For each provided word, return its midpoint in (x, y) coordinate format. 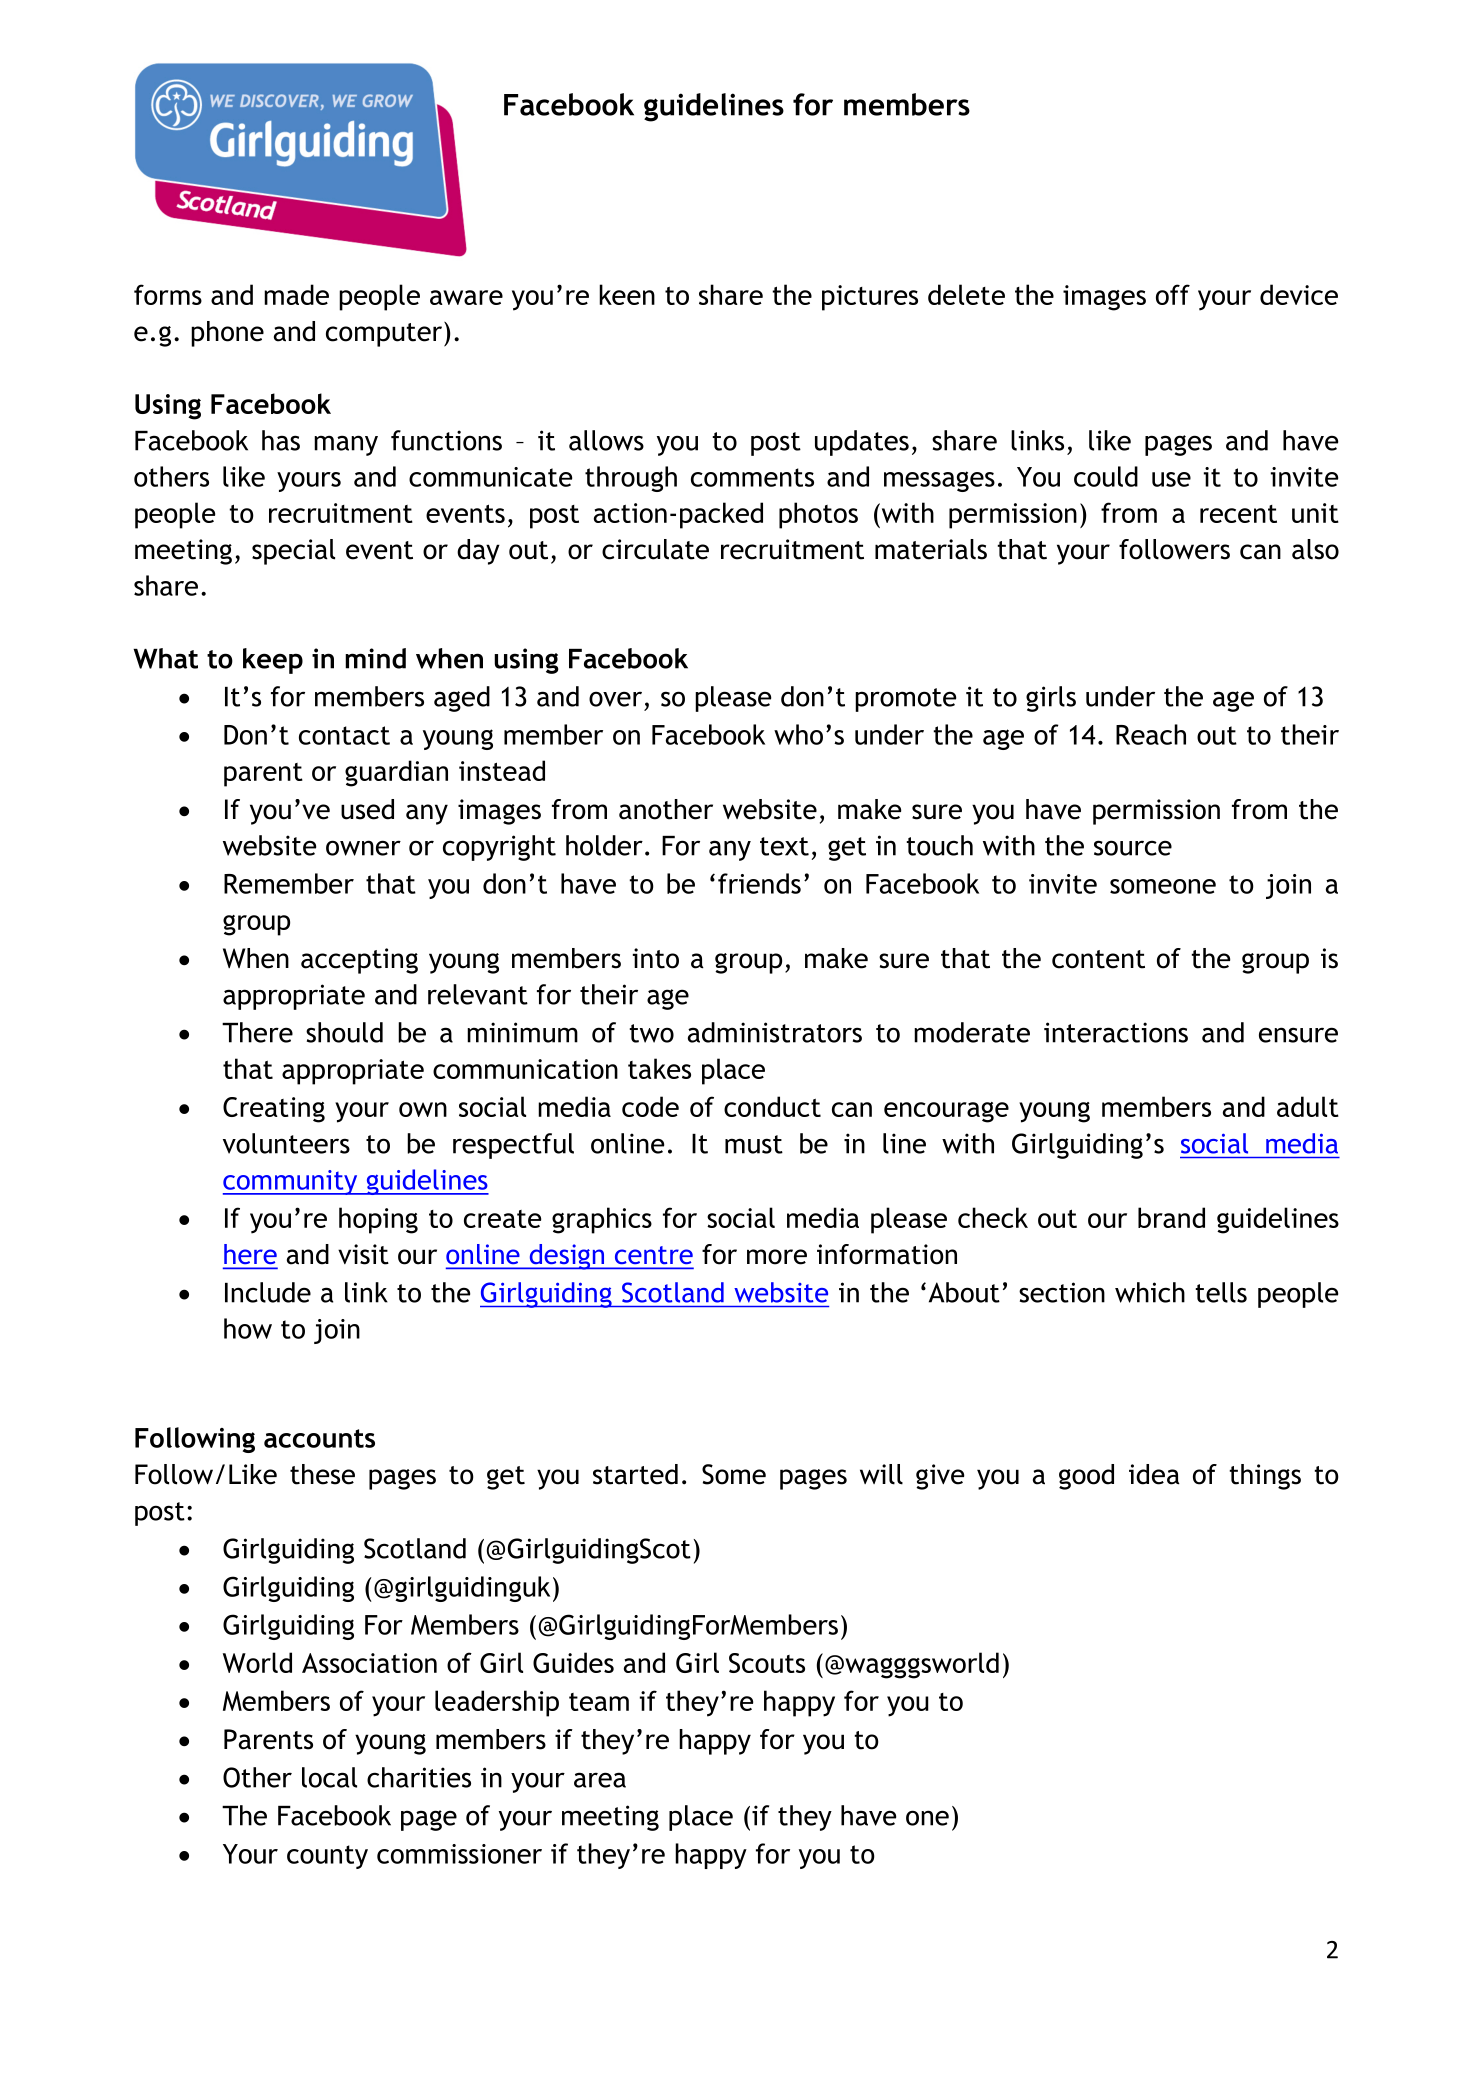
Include (268, 1292)
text (784, 846)
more (777, 1257)
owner (363, 848)
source (1133, 848)
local (329, 1777)
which (1150, 1292)
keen (627, 294)
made (296, 294)
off (1173, 294)
